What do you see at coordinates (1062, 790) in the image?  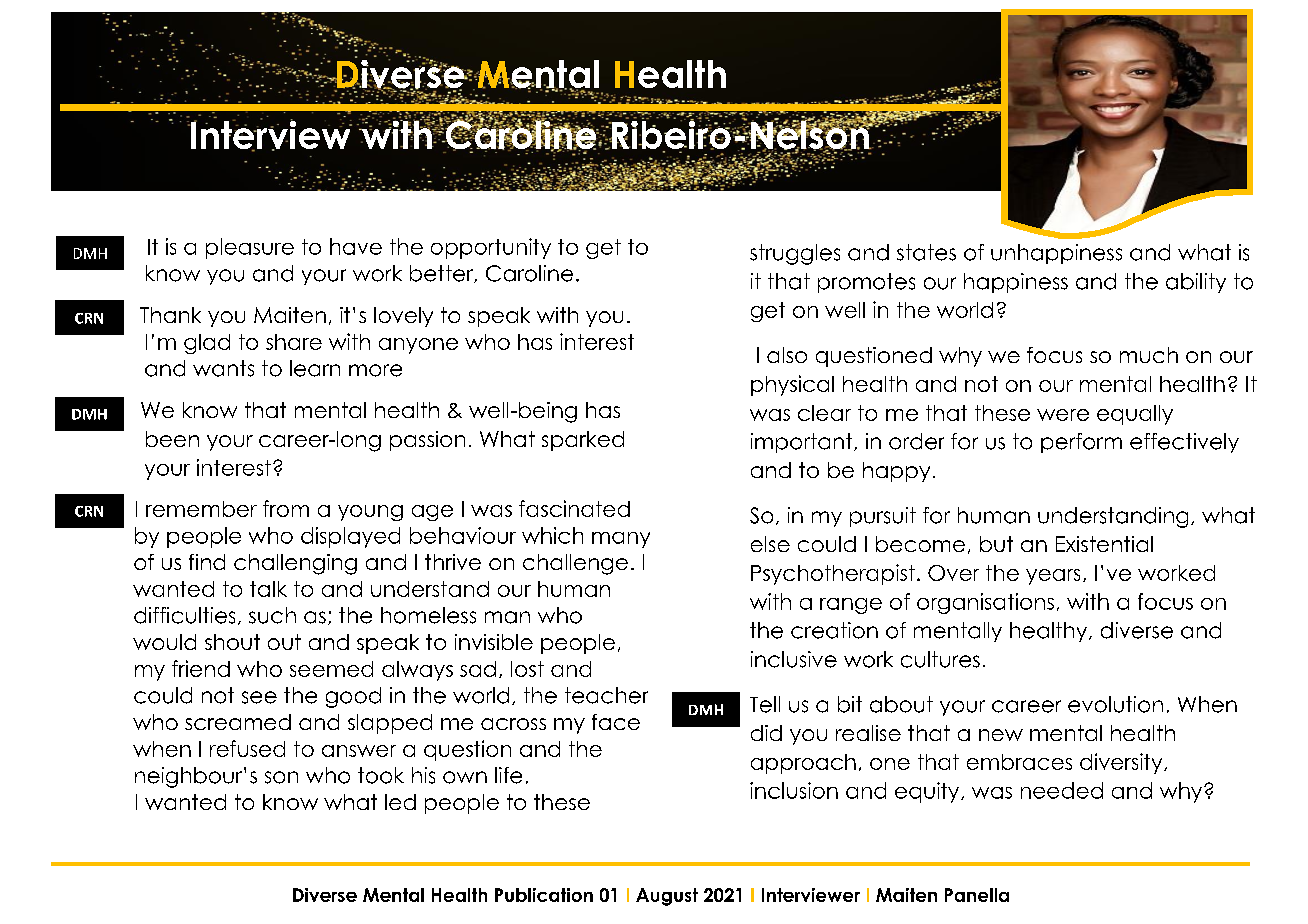 I see `needed` at bounding box center [1062, 790].
